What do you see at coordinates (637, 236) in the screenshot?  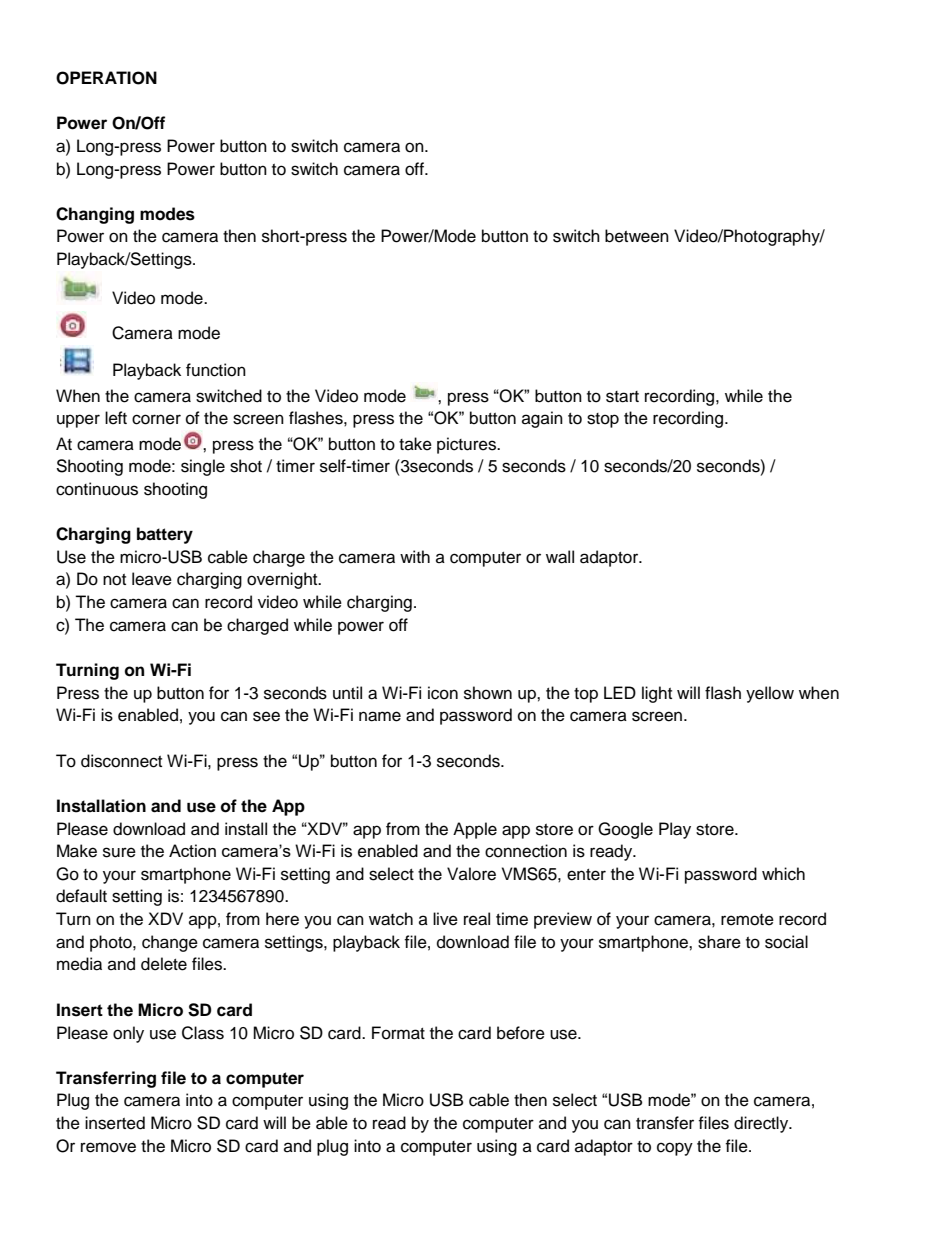 I see `between` at bounding box center [637, 236].
